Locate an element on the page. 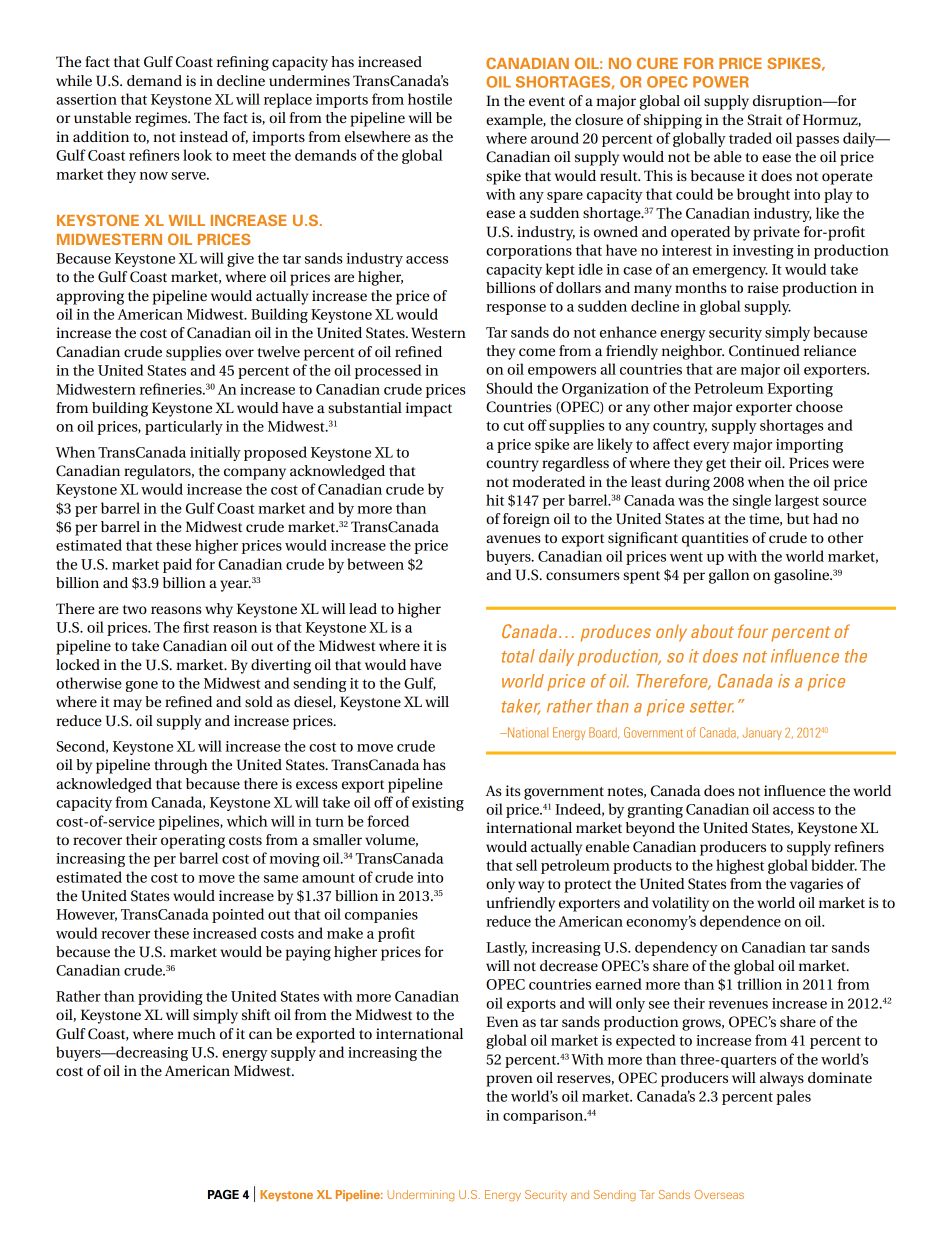 Image resolution: width=952 pixels, height=1233 pixels. its is located at coordinates (513, 790).
